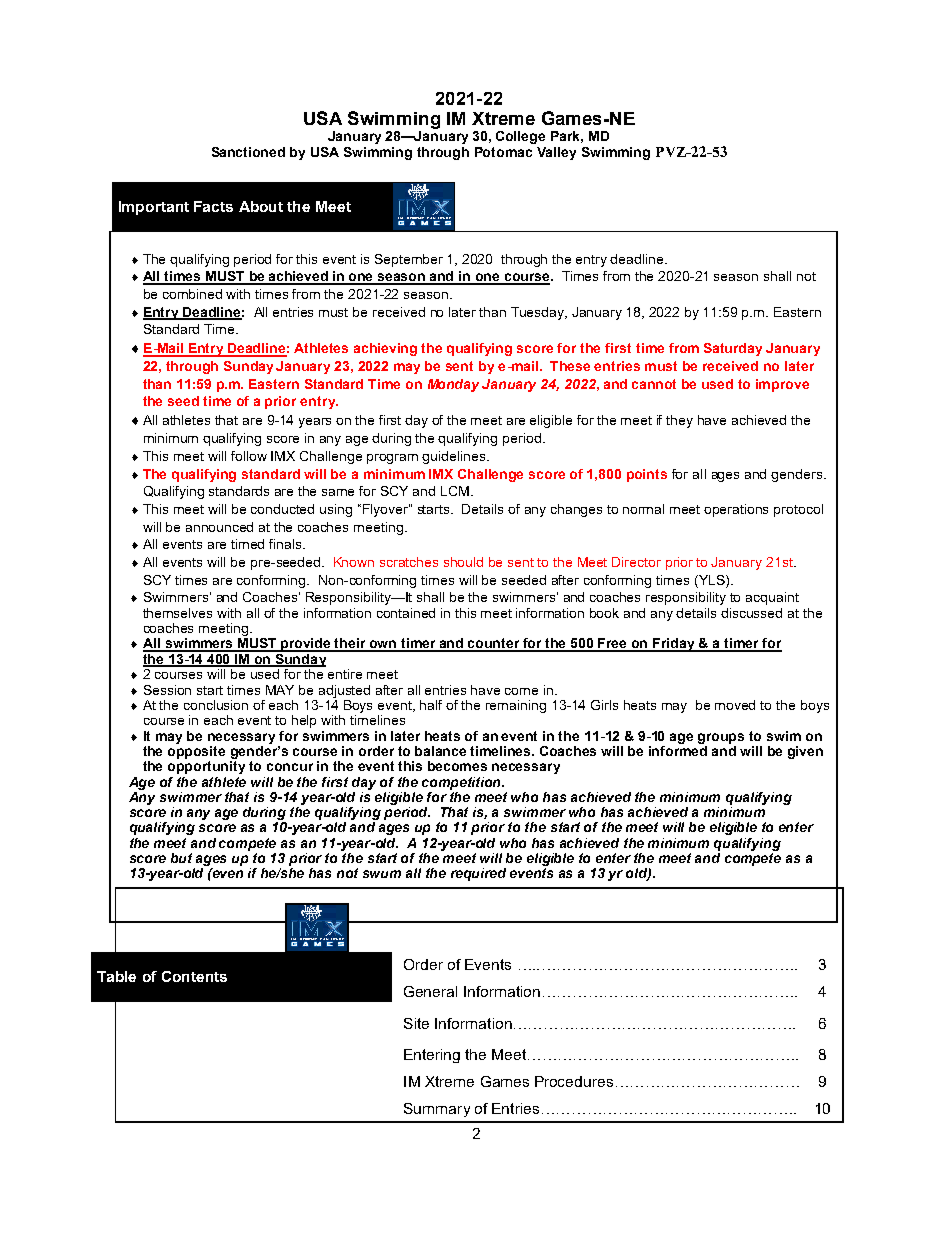 Image resolution: width=952 pixels, height=1233 pixels. I want to click on competition, so click(463, 783).
